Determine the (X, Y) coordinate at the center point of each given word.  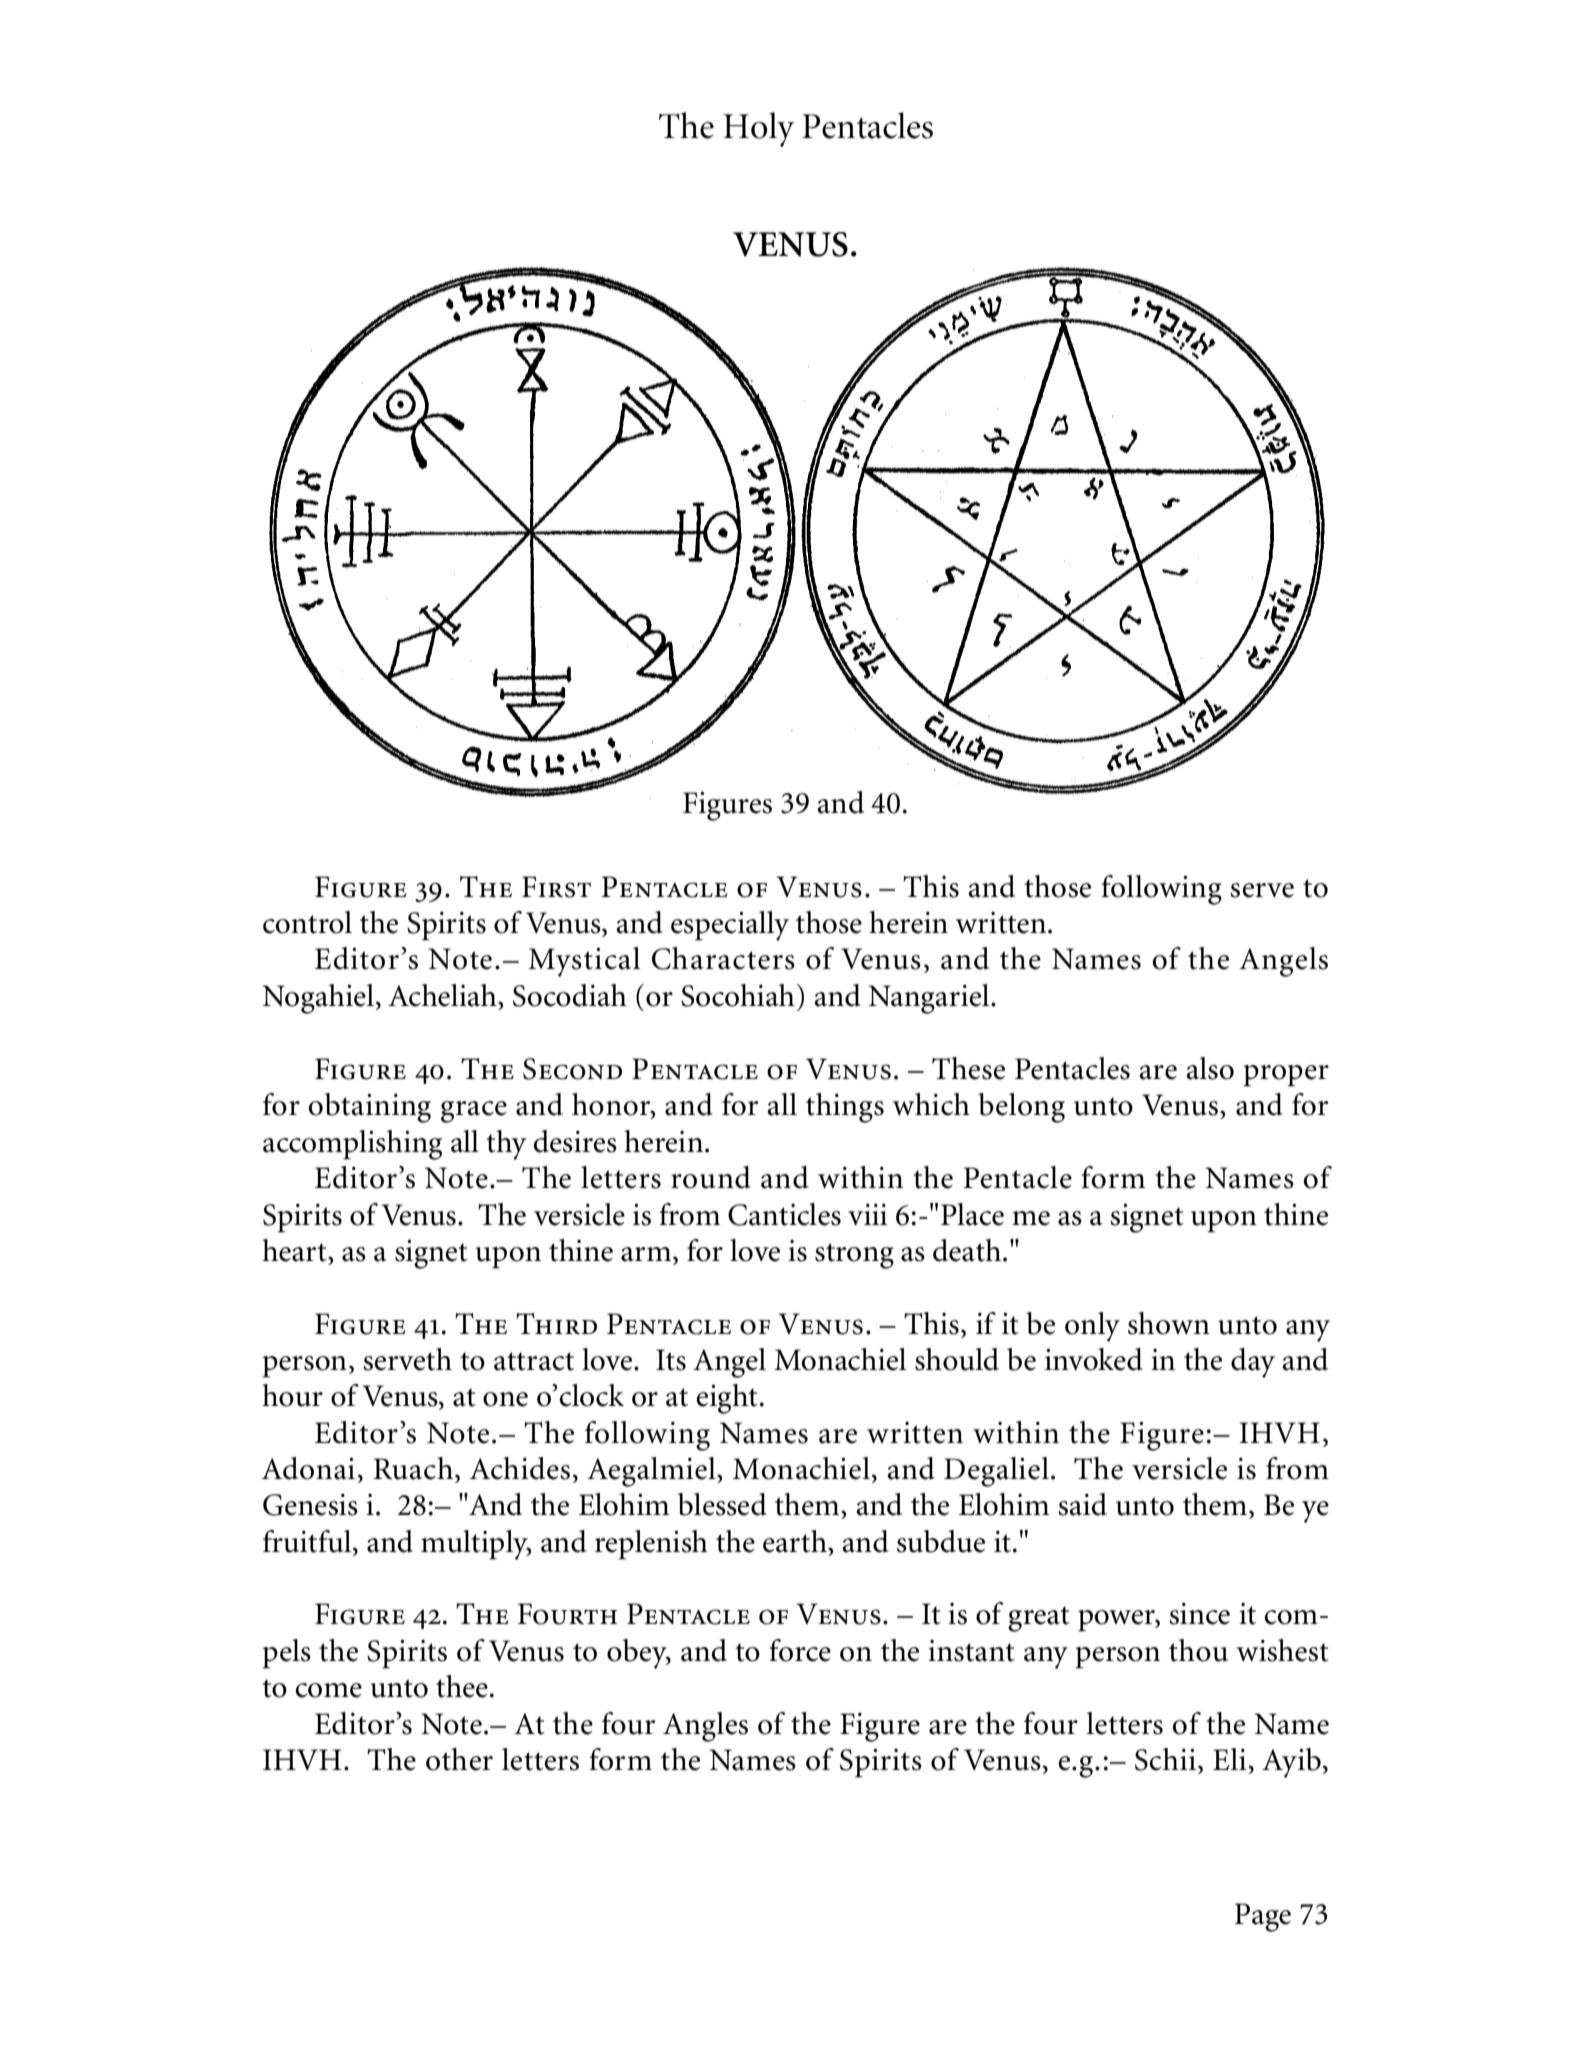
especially (730, 926)
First (556, 887)
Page (1262, 1917)
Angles (705, 1727)
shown (1169, 1323)
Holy (758, 129)
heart (295, 1250)
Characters (723, 958)
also (1210, 1068)
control (307, 922)
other (459, 1759)
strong (854, 1256)
